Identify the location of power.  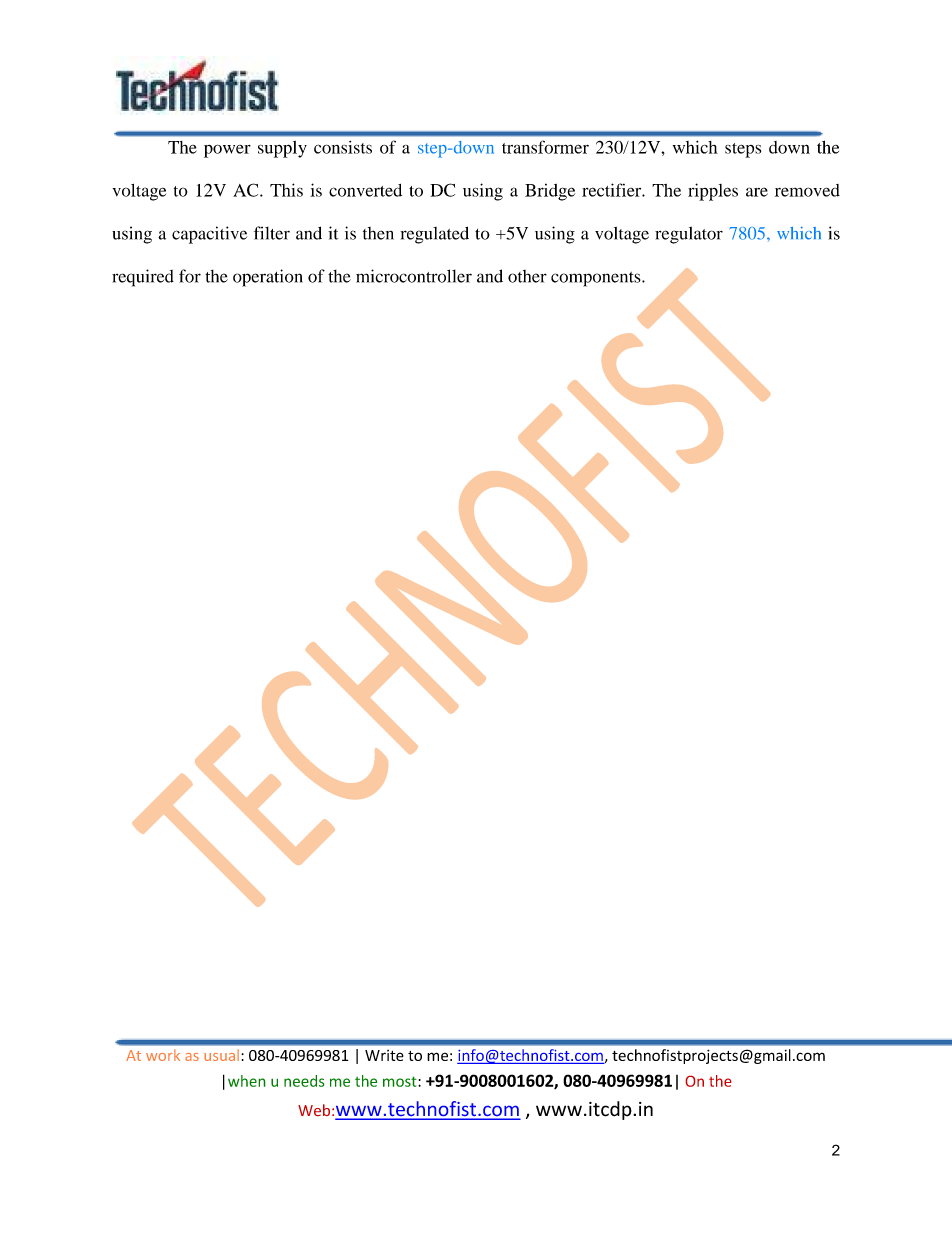
(227, 151).
